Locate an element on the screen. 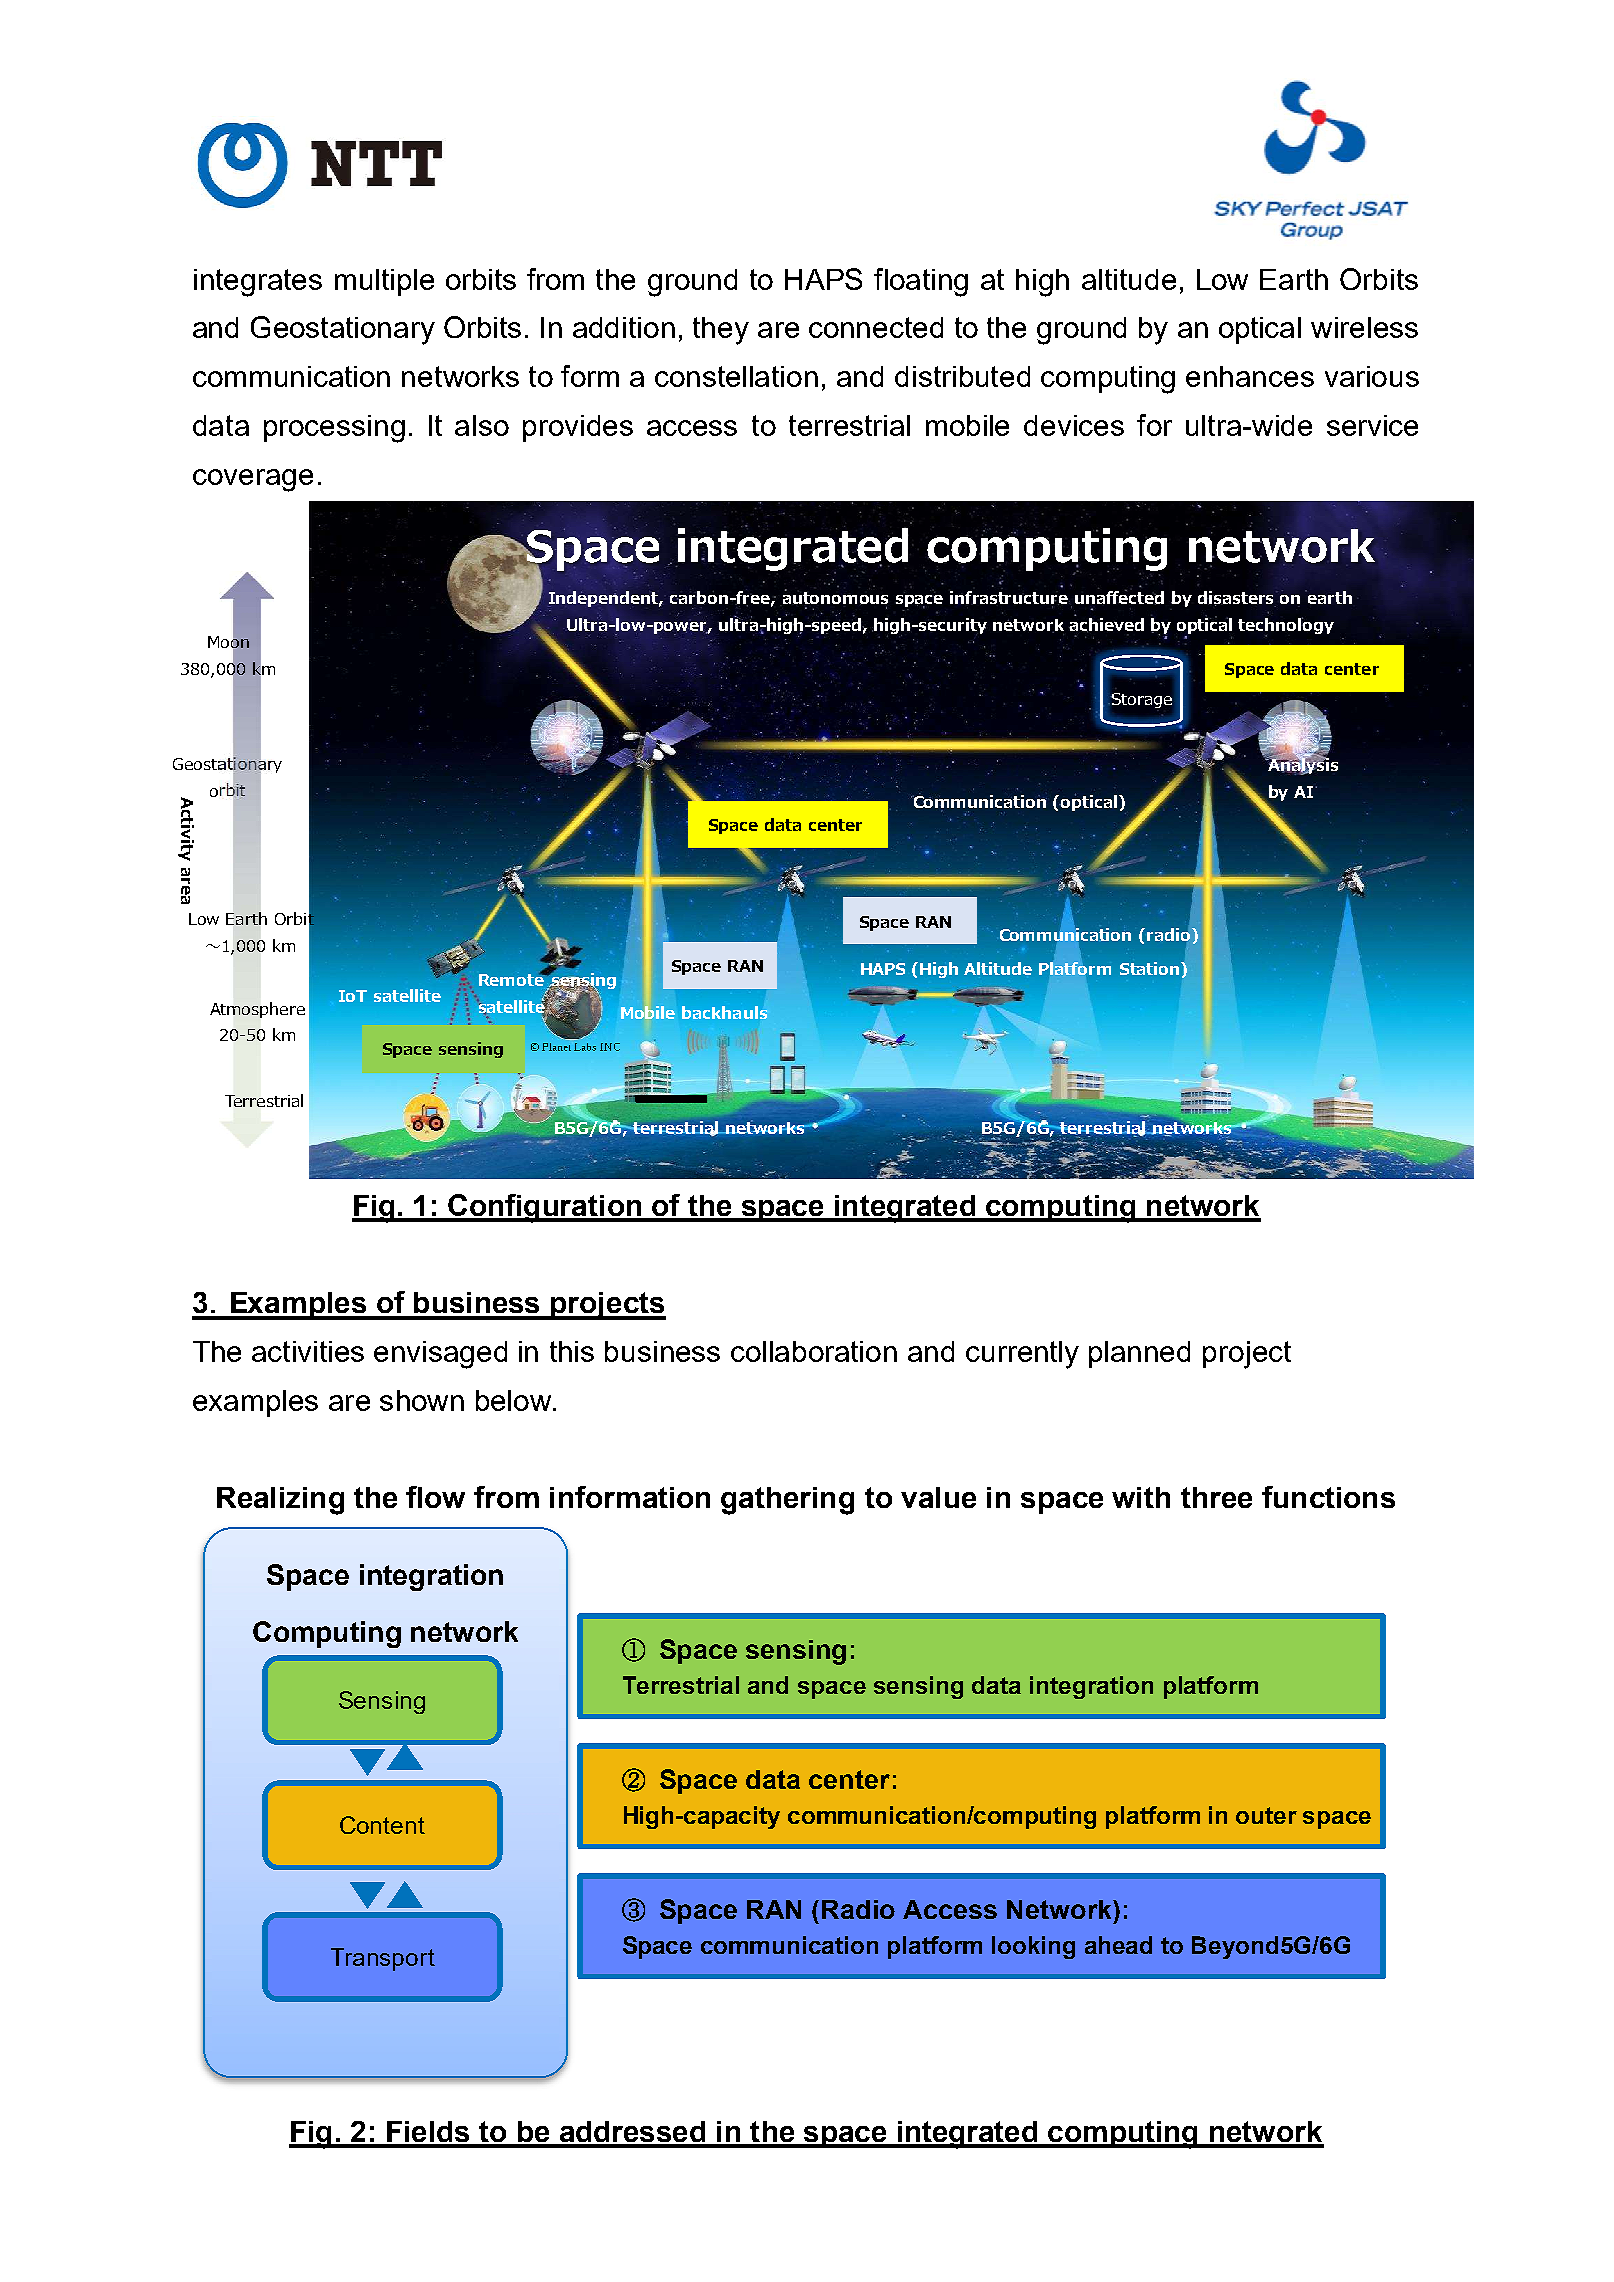  Transport is located at coordinates (383, 1959).
